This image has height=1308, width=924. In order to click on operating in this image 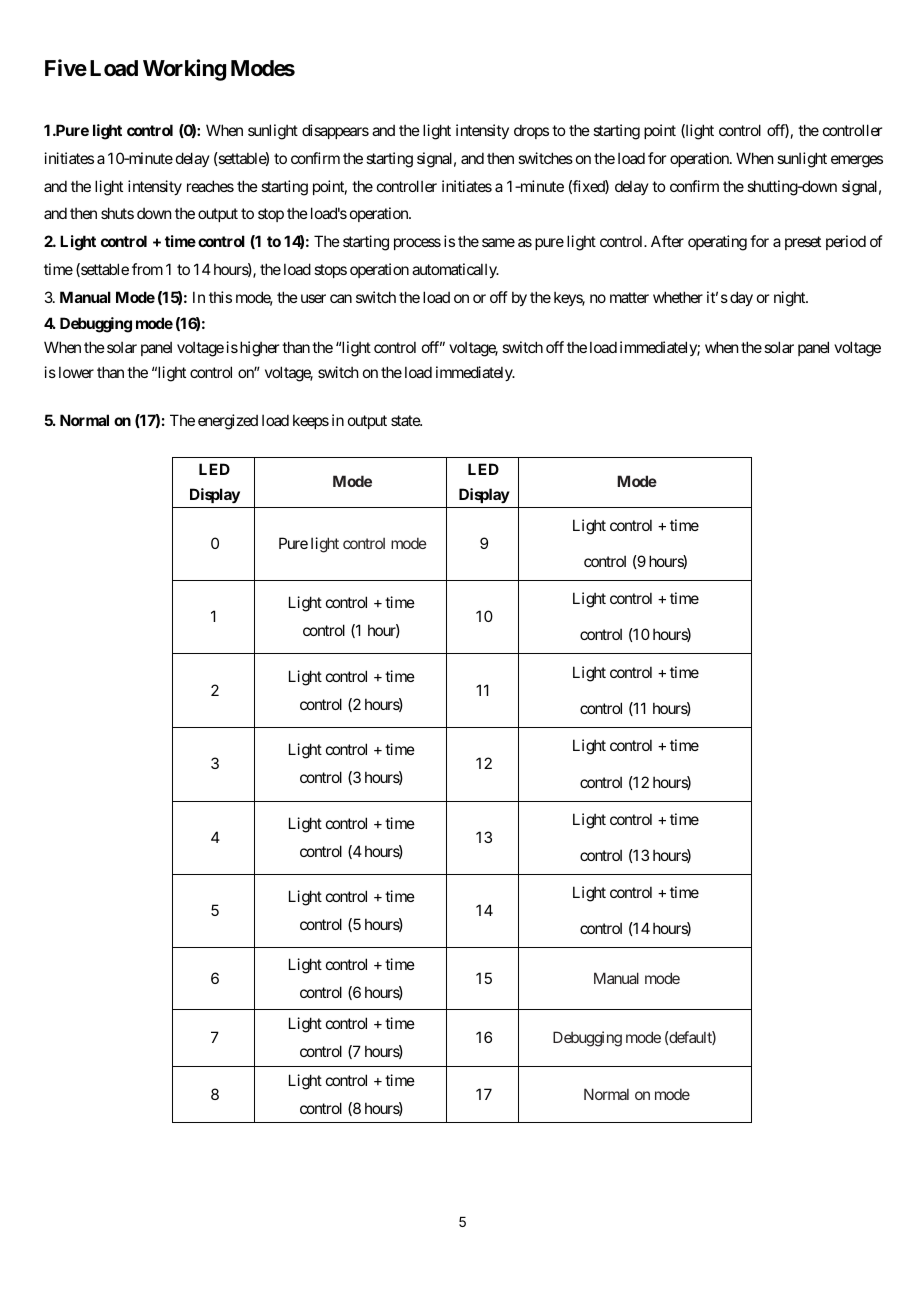, I will do `click(717, 243)`.
